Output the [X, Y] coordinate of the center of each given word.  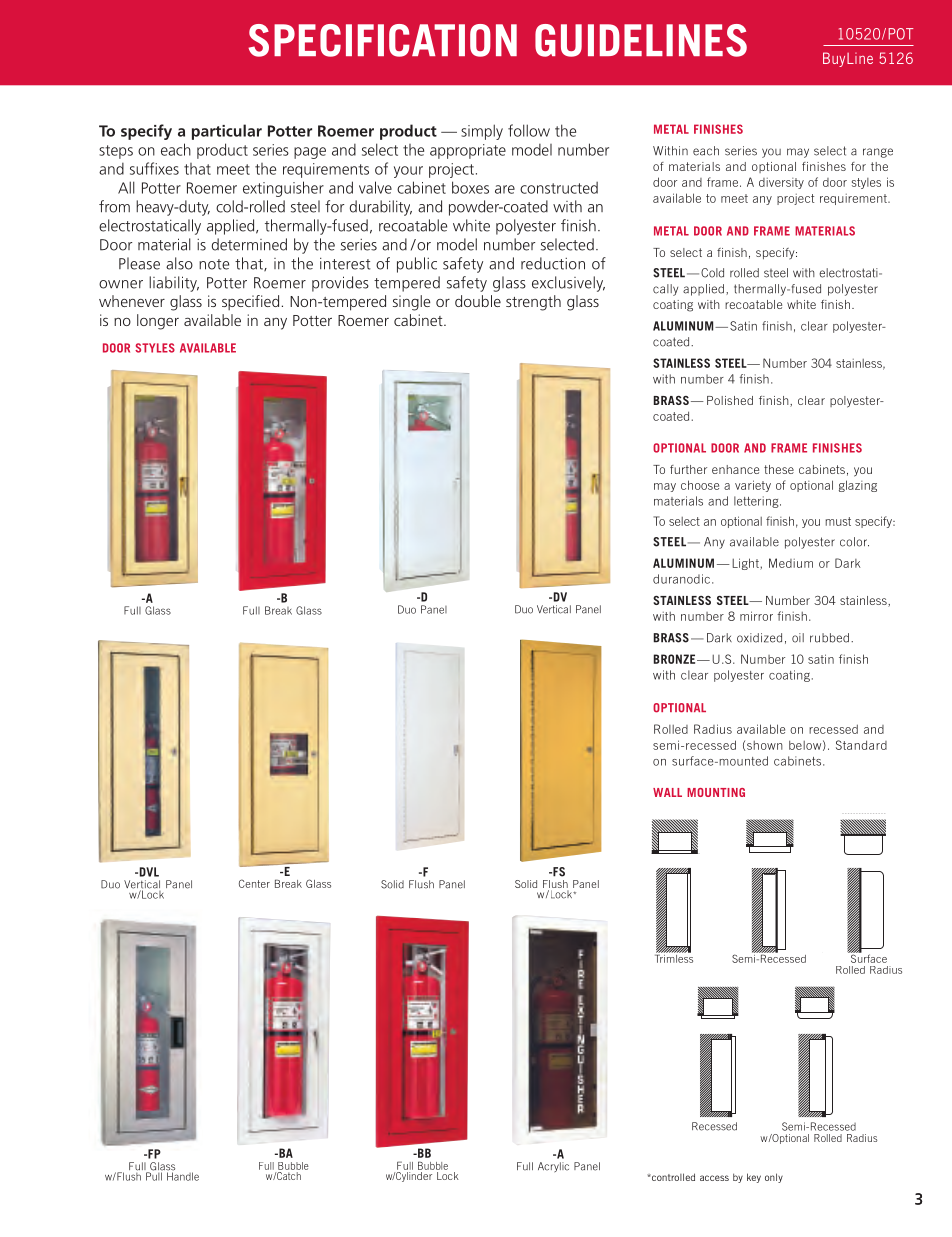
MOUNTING [716, 792]
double [478, 301]
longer [158, 322]
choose [700, 485]
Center [254, 883]
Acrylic [553, 1167]
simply [482, 132]
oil [798, 638]
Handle [183, 1175]
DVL [148, 872]
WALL [667, 792]
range [878, 153]
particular [227, 132]
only [774, 1178]
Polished [730, 400]
